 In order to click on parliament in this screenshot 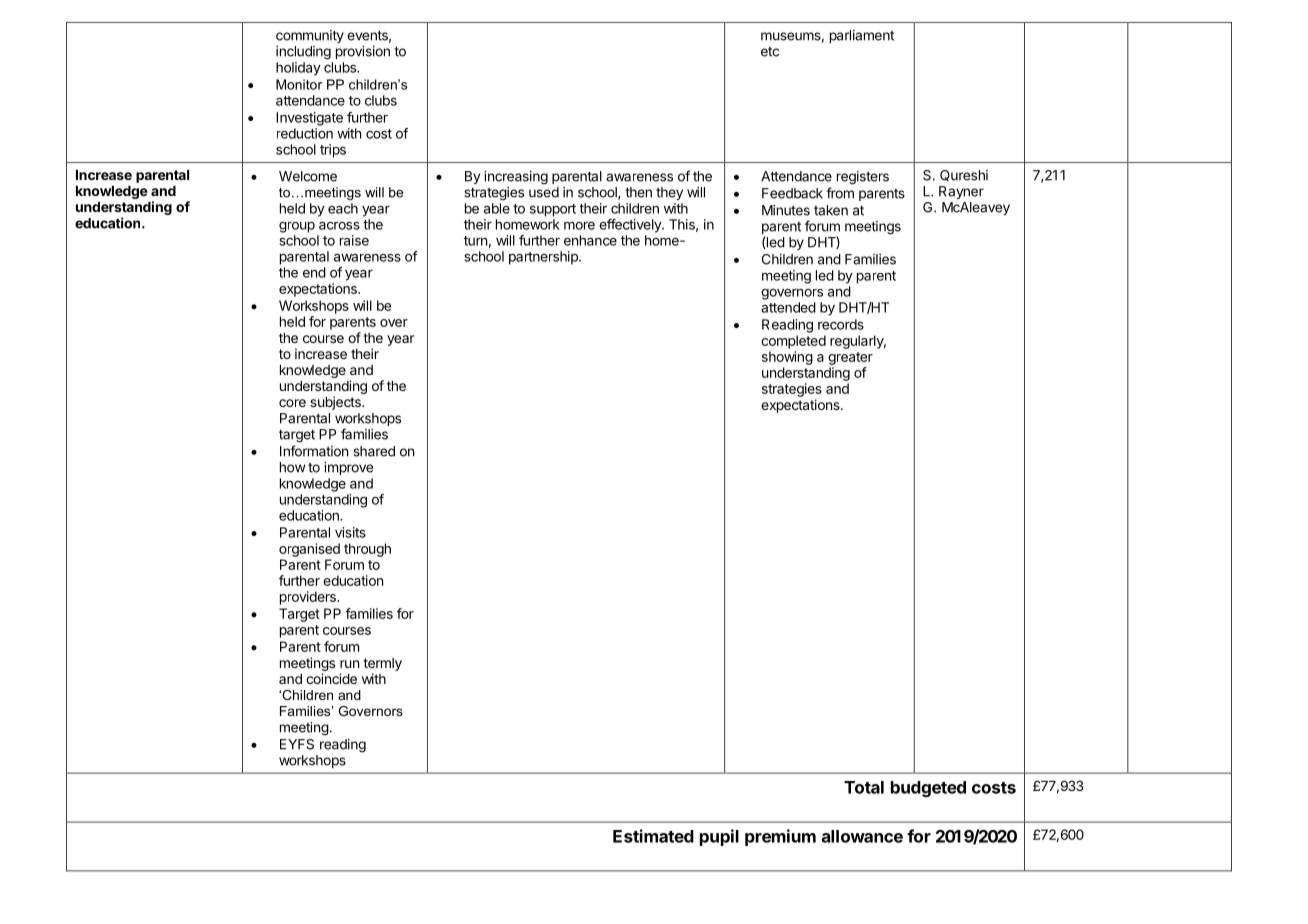, I will do `click(862, 36)`.
